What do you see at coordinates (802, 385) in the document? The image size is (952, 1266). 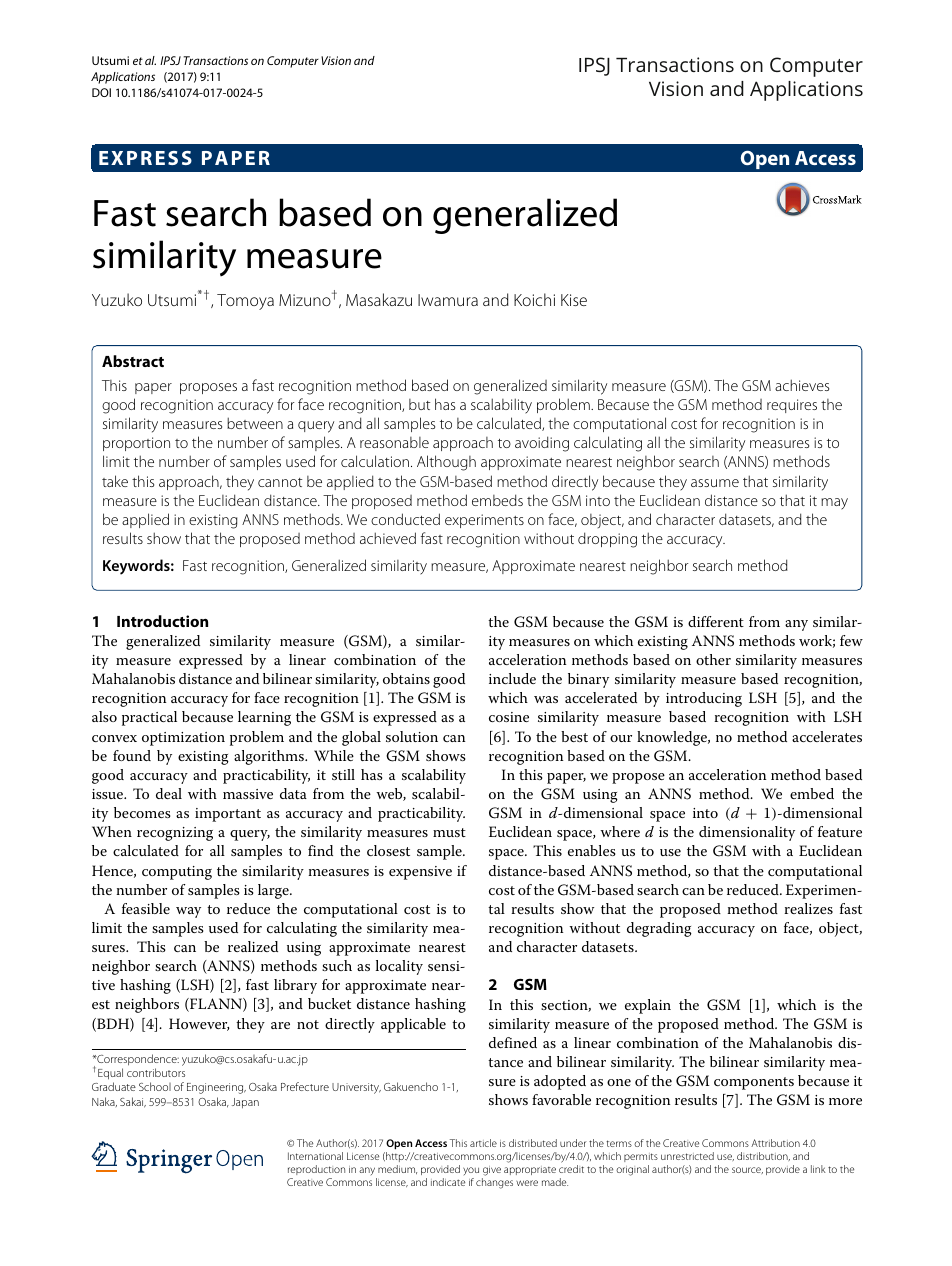 I see `achieves` at bounding box center [802, 385].
